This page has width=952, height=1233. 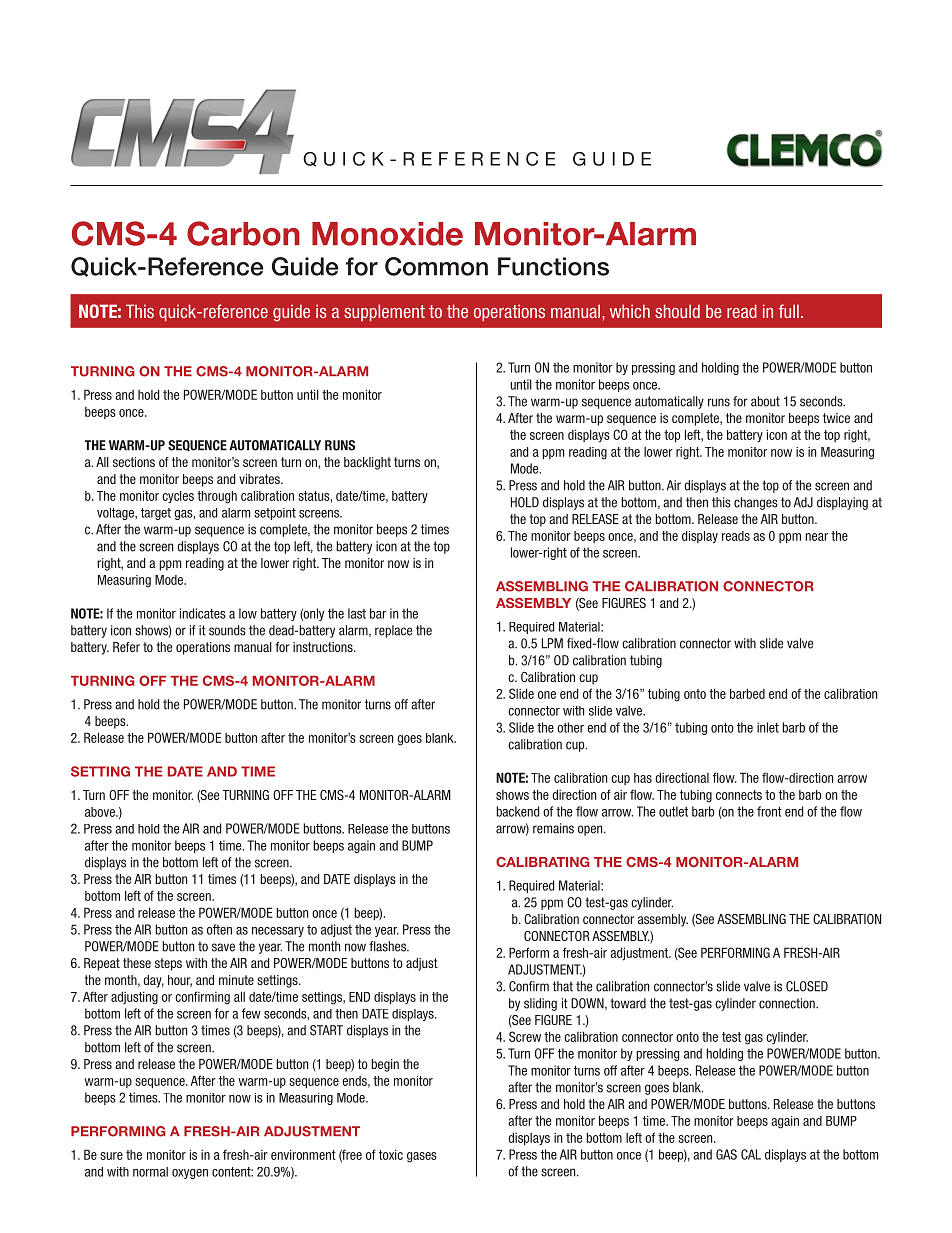 What do you see at coordinates (178, 497) in the page?
I see `cycles` at bounding box center [178, 497].
